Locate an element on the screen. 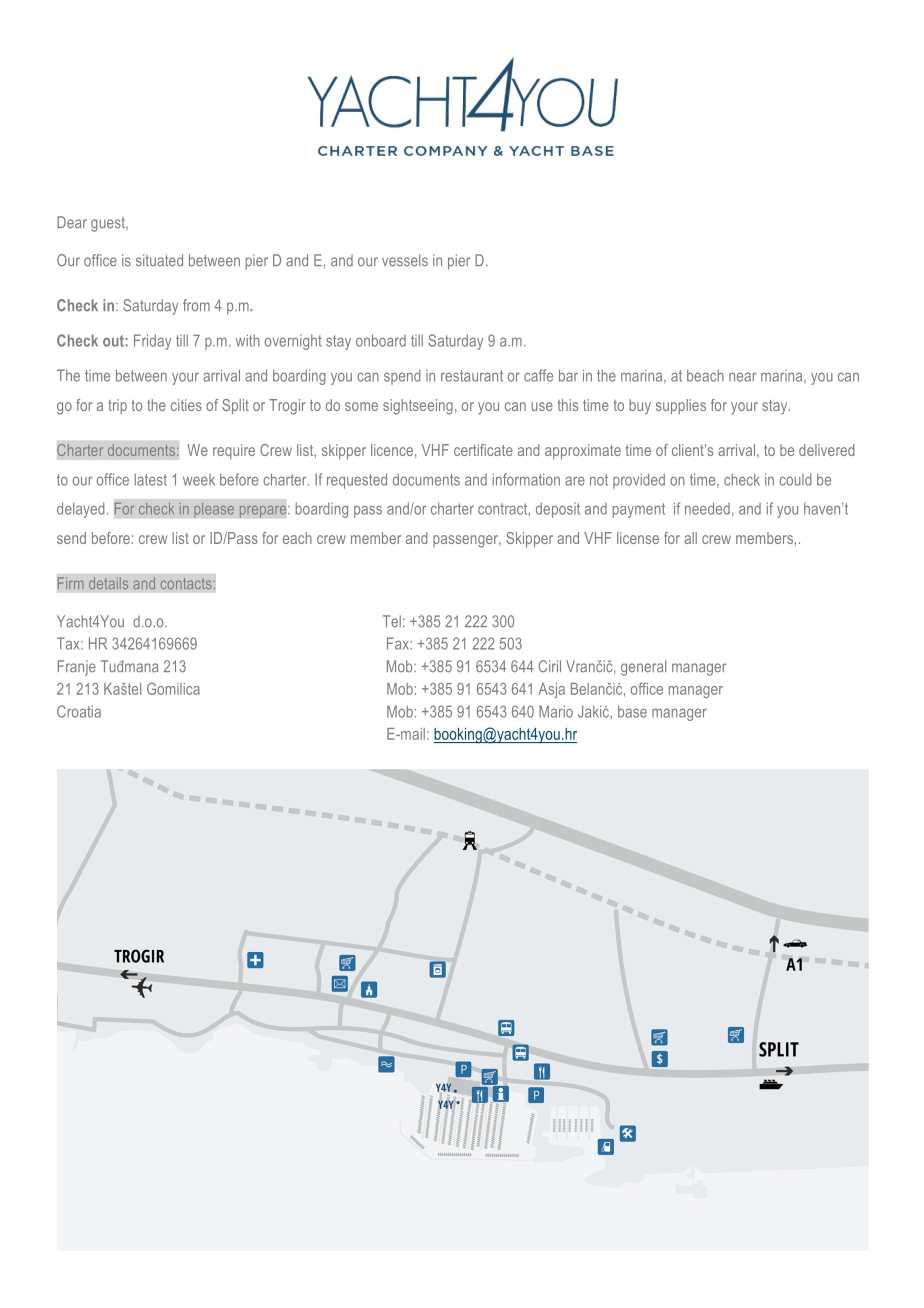  could is located at coordinates (795, 479).
